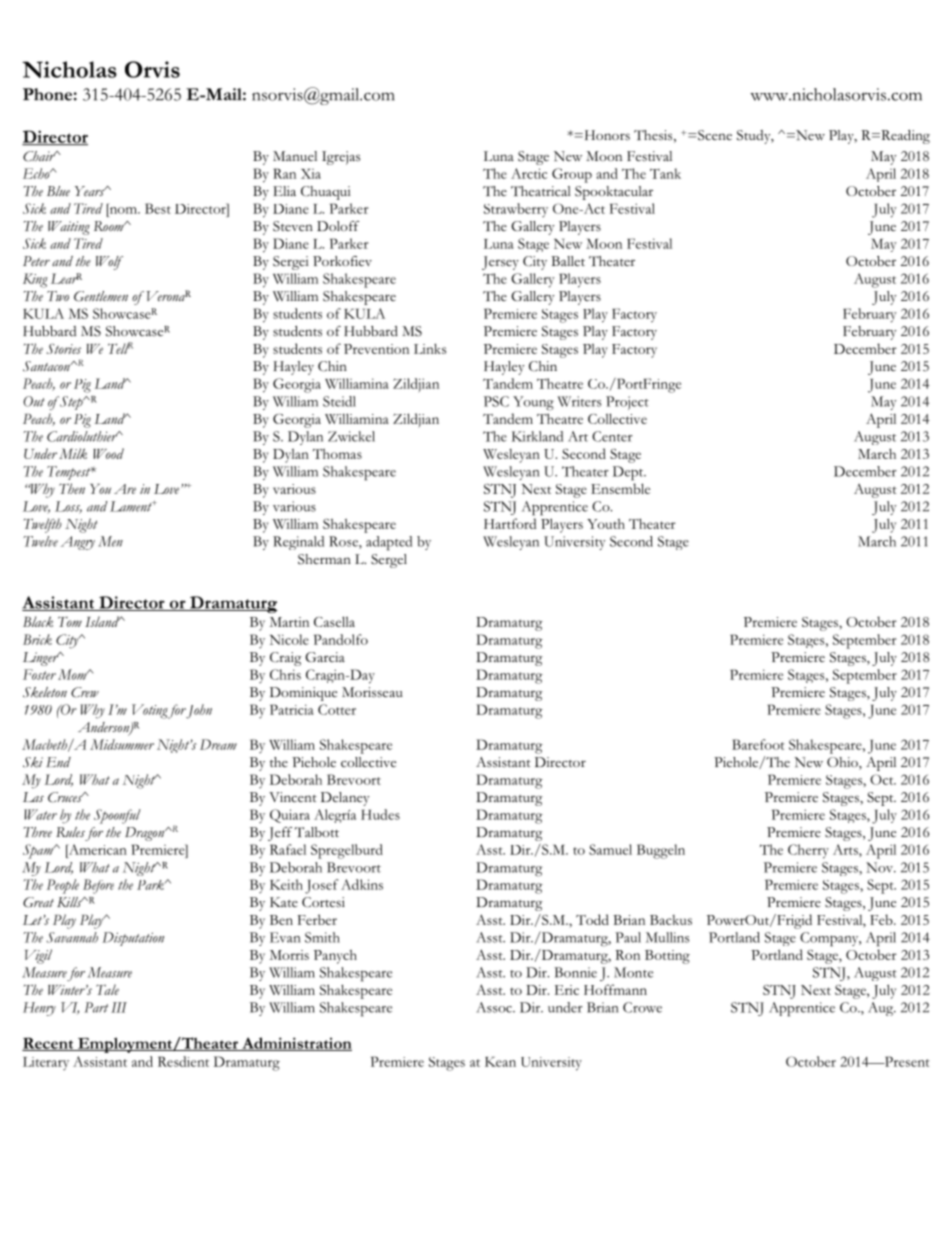 The image size is (952, 1233). Describe the element at coordinates (758, 744) in the page. I see `Barefoot` at that location.
